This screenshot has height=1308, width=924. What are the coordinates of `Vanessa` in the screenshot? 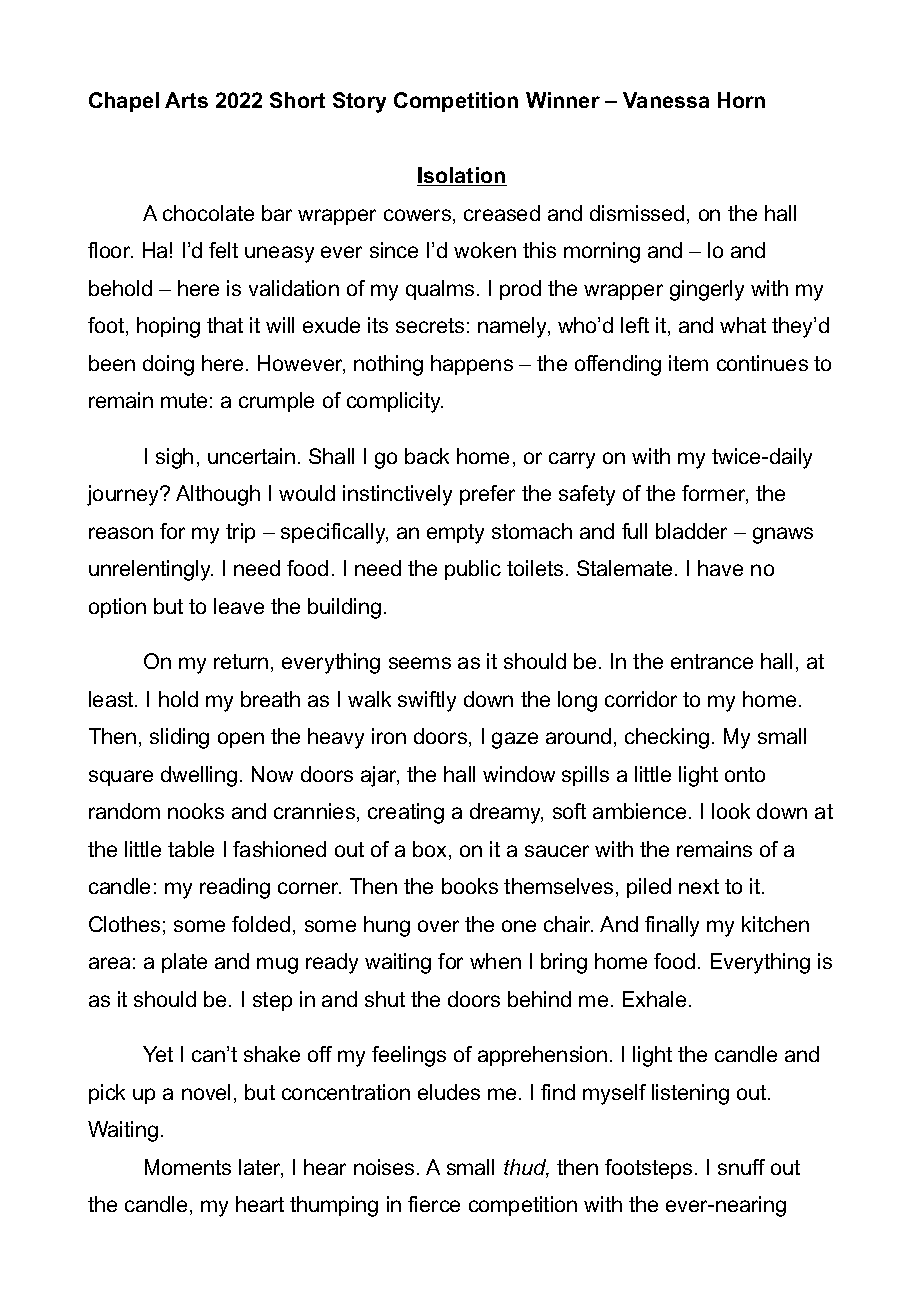 It's located at (666, 100).
